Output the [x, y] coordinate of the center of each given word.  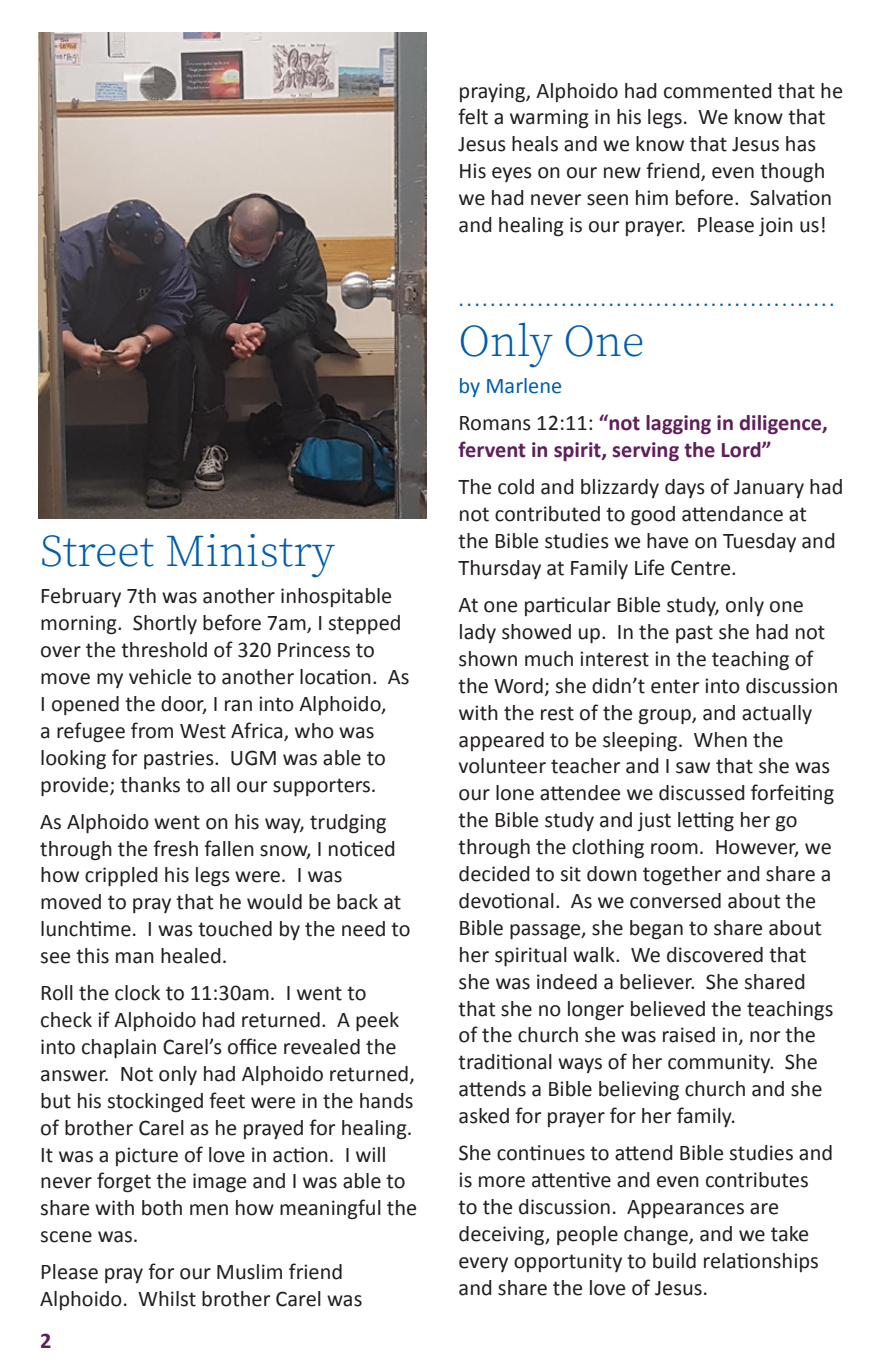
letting [706, 822]
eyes [512, 174]
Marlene [524, 386]
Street [98, 551]
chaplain [119, 1048]
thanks [150, 785]
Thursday [499, 569]
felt [473, 116]
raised [689, 1035]
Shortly [165, 624]
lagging [678, 424]
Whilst [167, 1299]
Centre [702, 568]
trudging [348, 824]
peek [377, 1021]
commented [718, 91]
